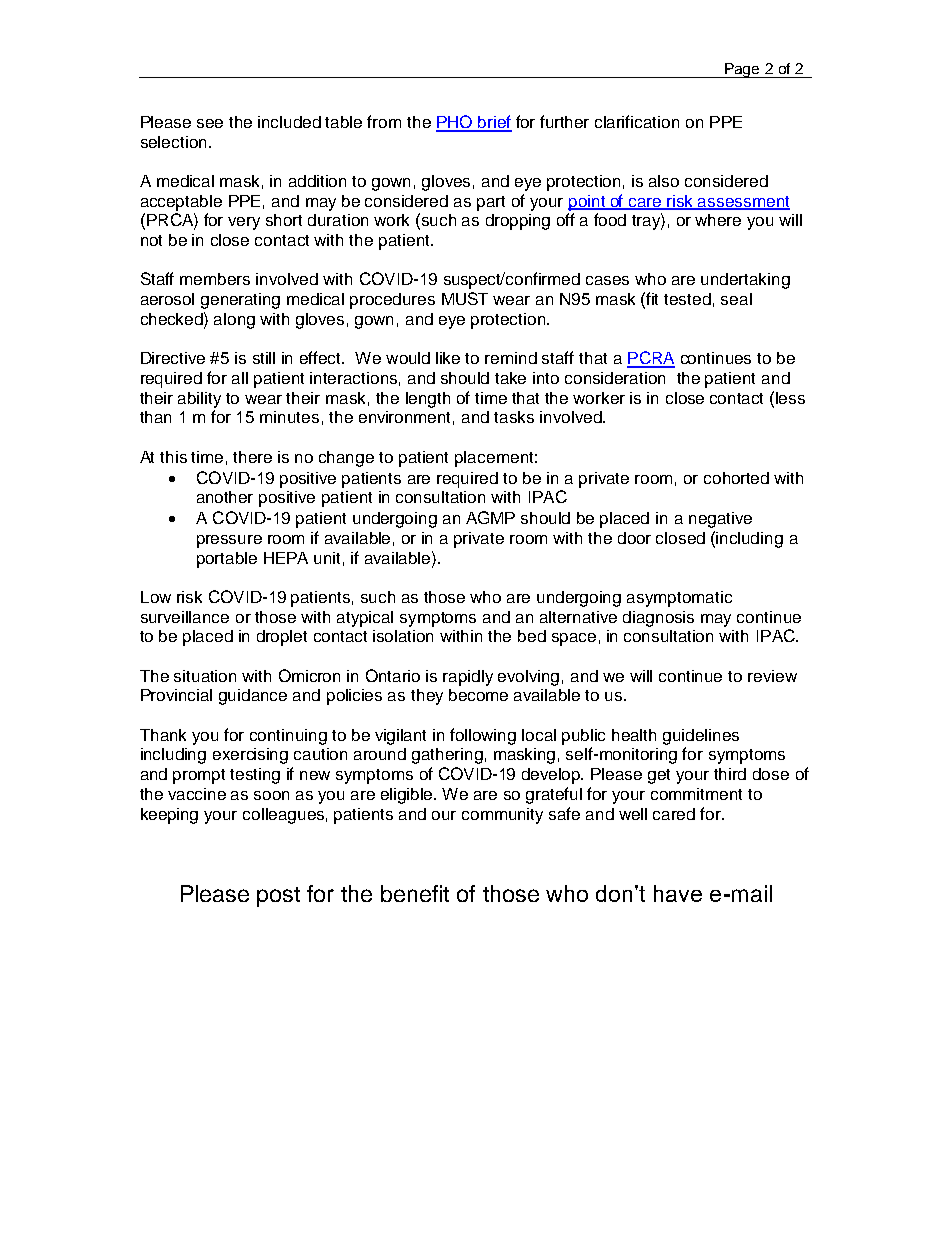 The height and width of the screenshot is (1233, 952). What do you see at coordinates (264, 358) in the screenshot?
I see `still` at bounding box center [264, 358].
